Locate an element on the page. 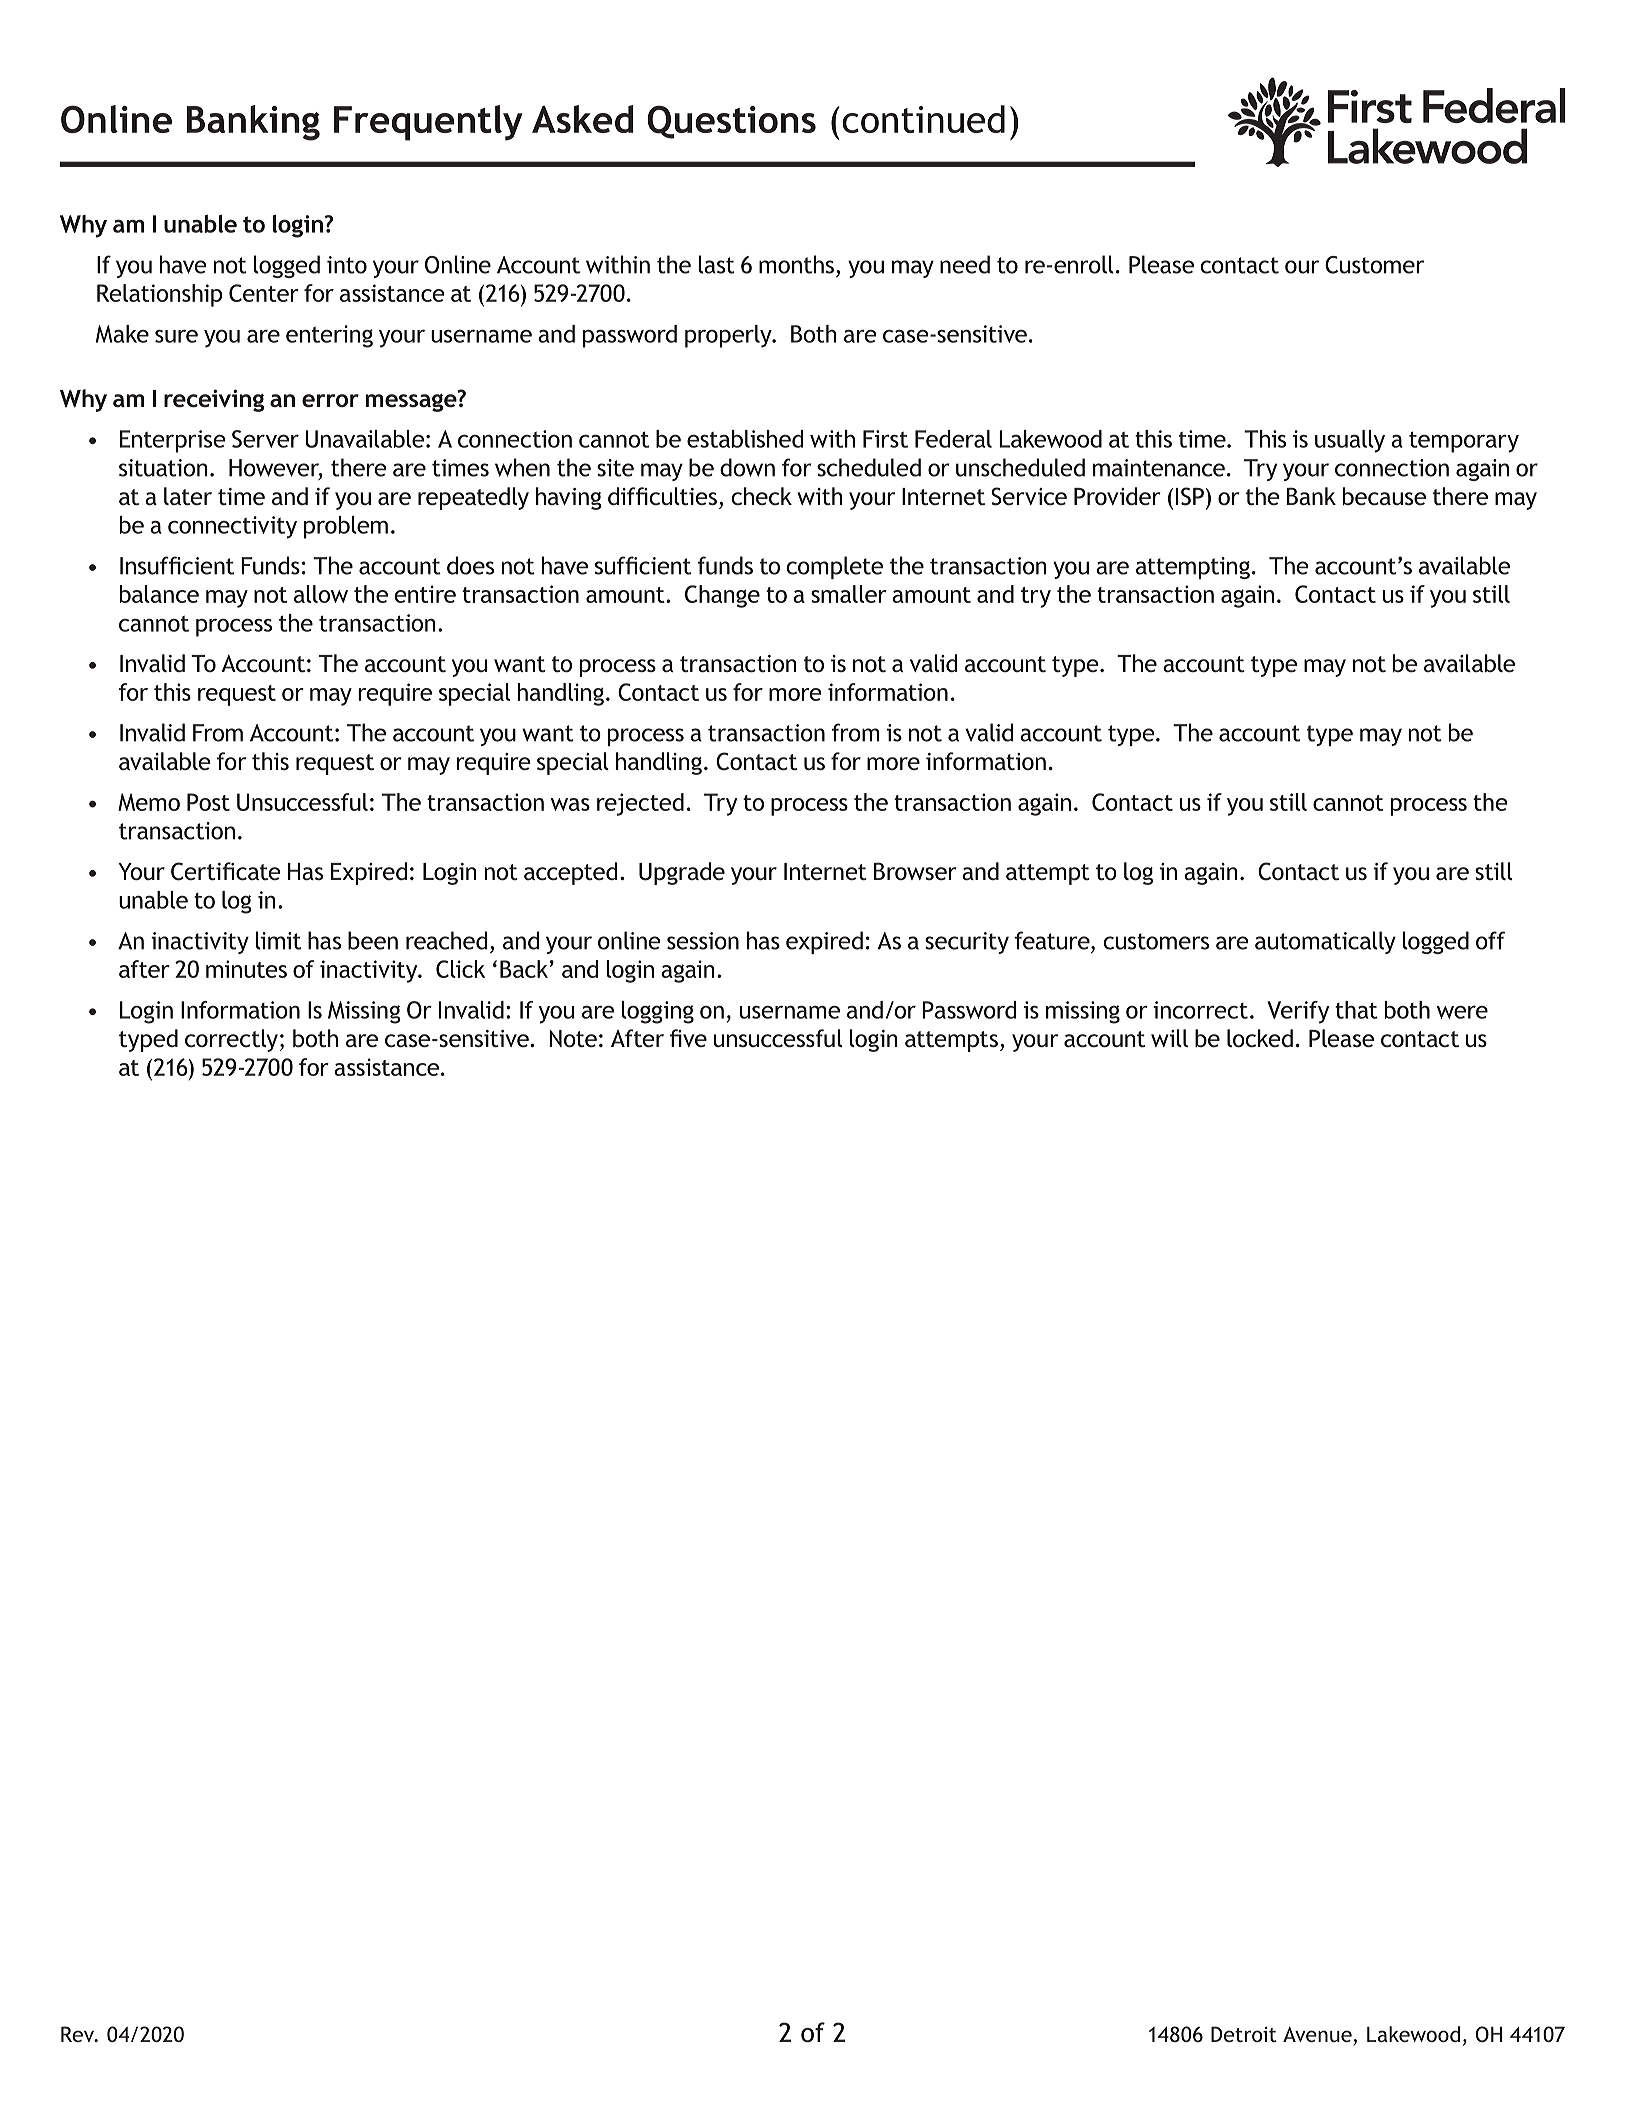 This page has height=2102, width=1625. correctly is located at coordinates (231, 1040).
